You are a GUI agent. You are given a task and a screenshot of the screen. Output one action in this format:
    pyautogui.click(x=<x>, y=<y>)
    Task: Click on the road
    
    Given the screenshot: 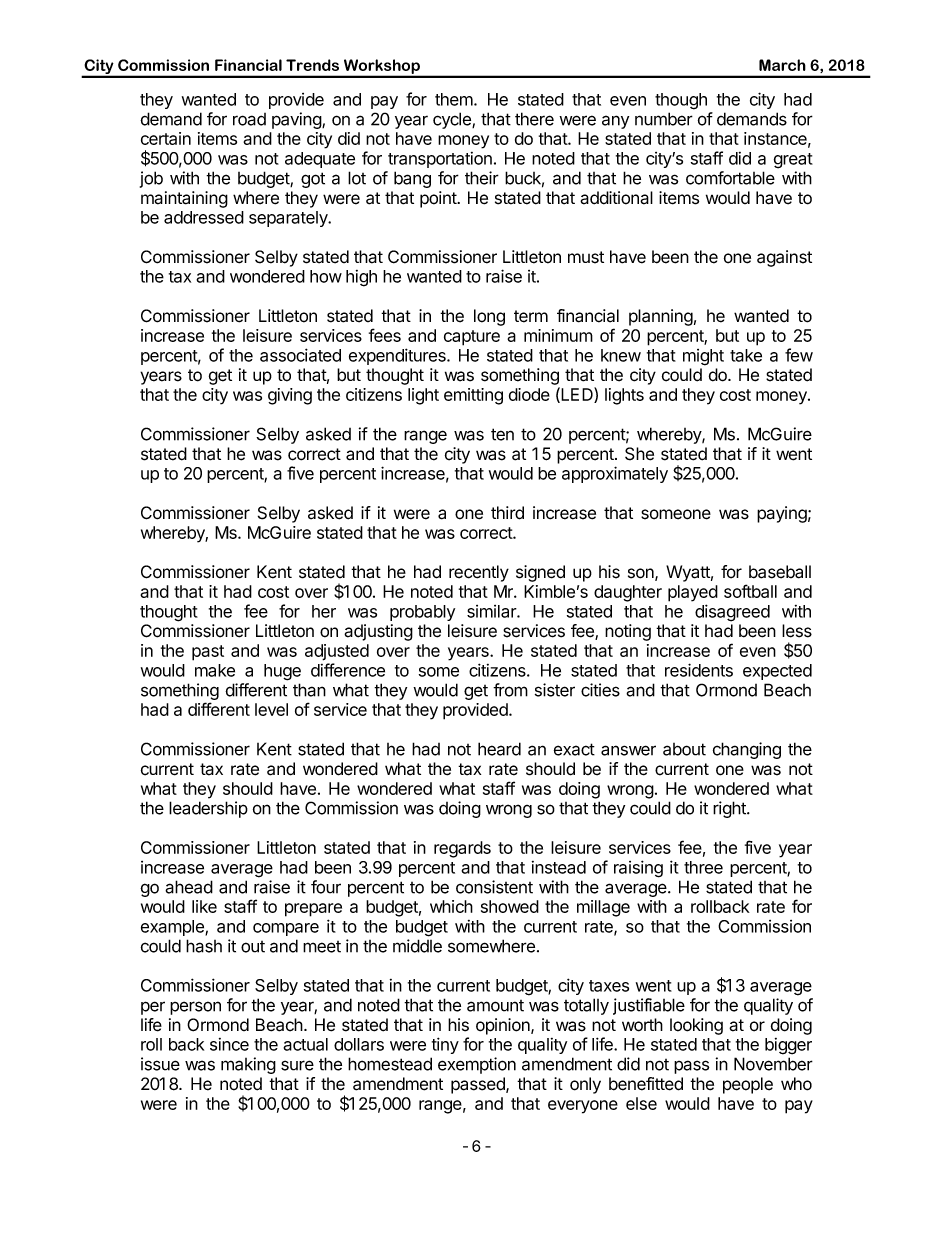 What is the action you would take?
    pyautogui.click(x=249, y=119)
